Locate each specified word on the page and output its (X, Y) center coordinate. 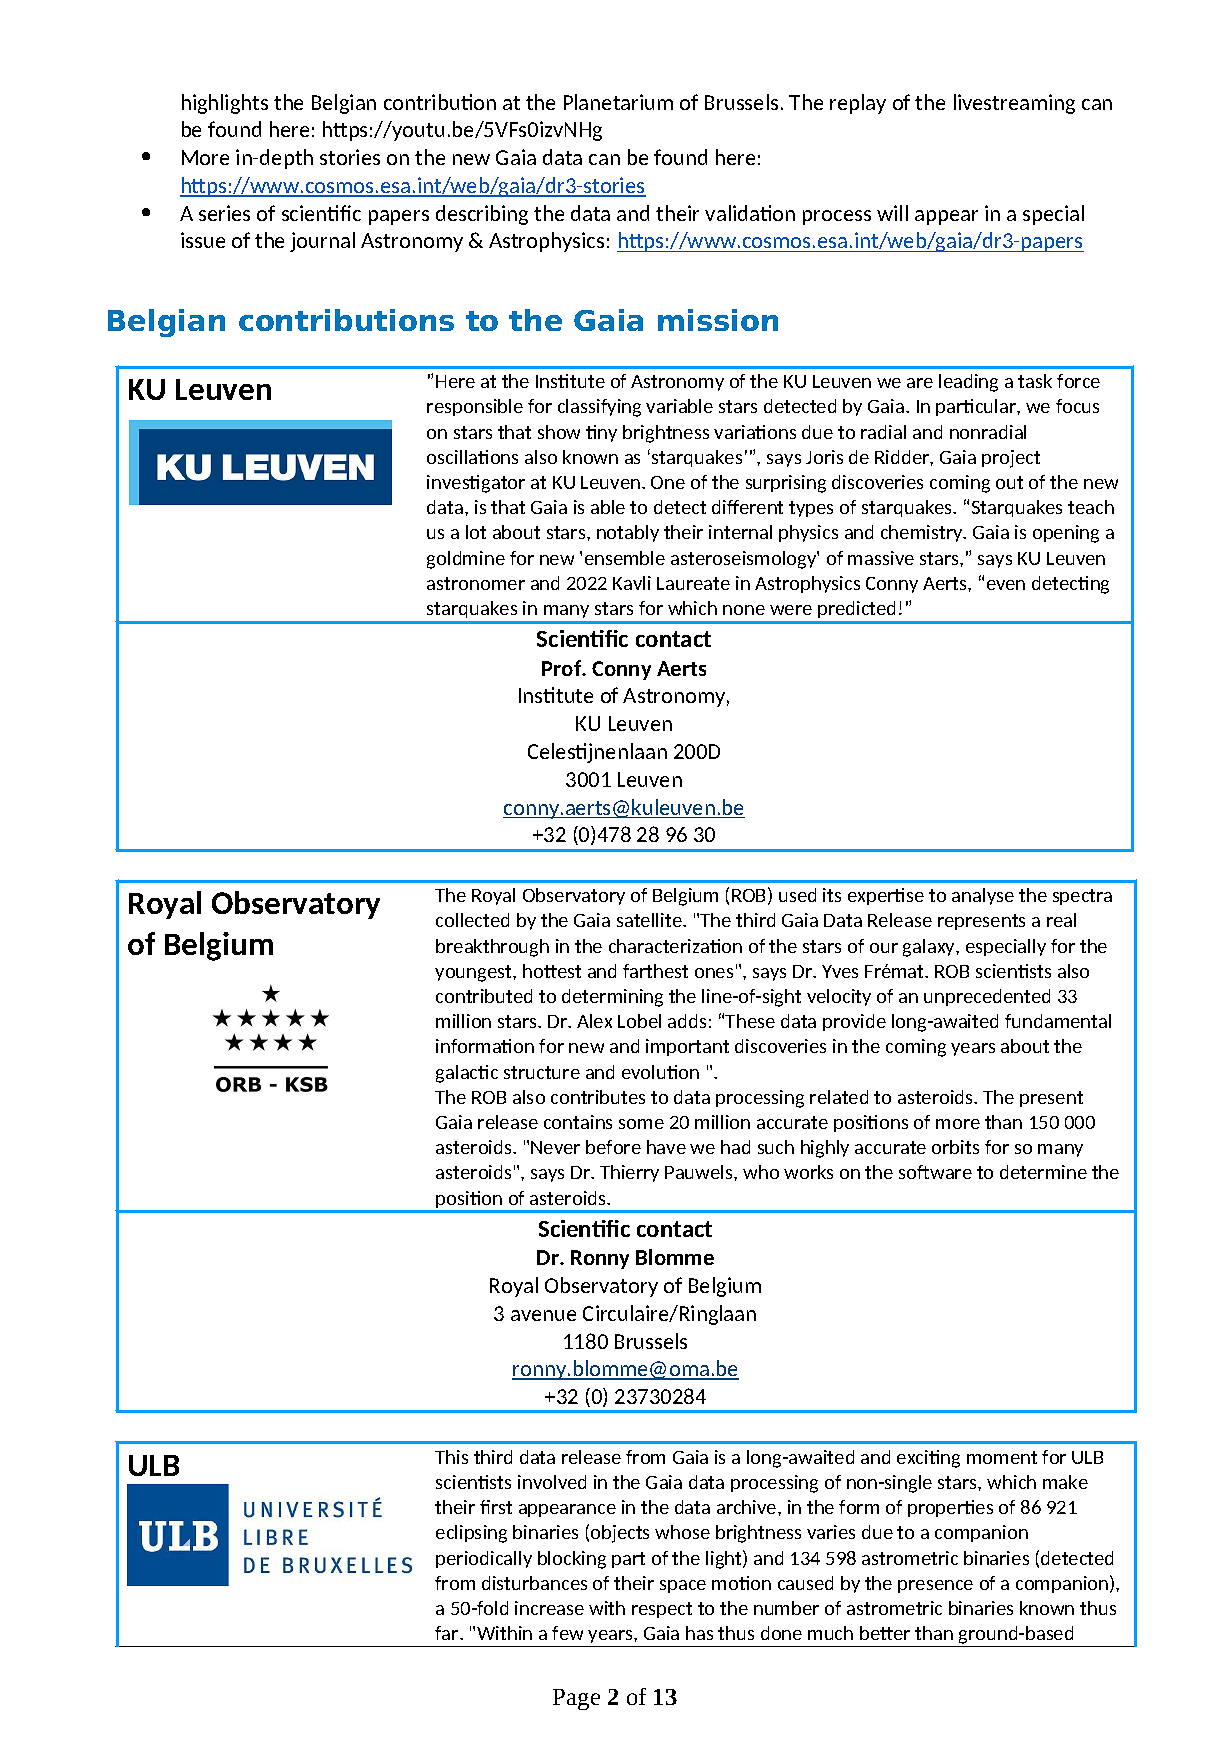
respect (662, 1610)
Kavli (632, 583)
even (1006, 585)
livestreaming (1014, 104)
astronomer (476, 583)
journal (322, 242)
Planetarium (618, 102)
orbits (955, 1147)
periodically (484, 1559)
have (666, 1147)
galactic (467, 1074)
